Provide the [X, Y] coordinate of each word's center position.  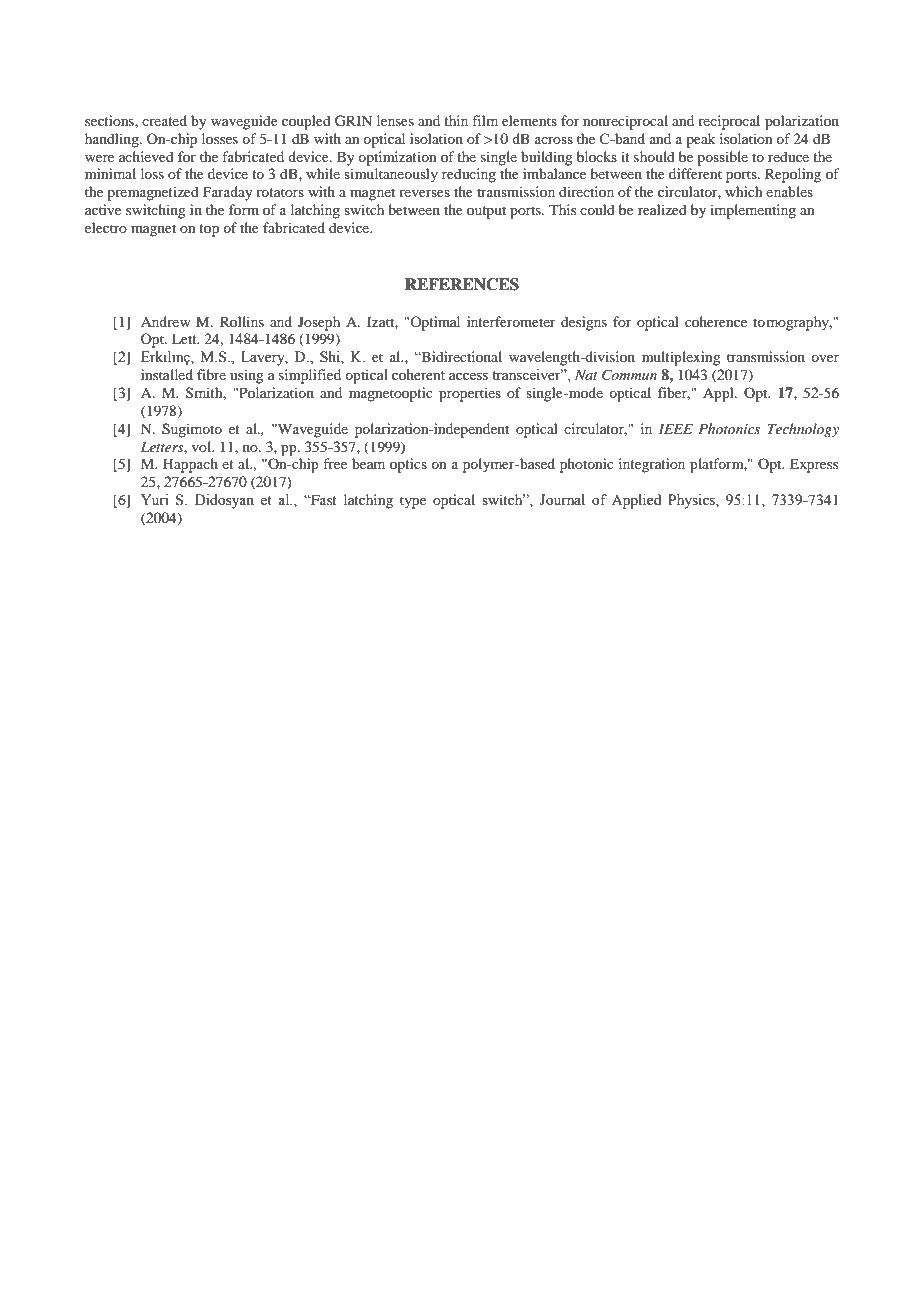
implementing [753, 211]
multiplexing [681, 358]
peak [700, 140]
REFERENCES [462, 284]
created [164, 120]
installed [167, 374]
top [209, 230]
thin [456, 120]
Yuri [155, 499]
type [413, 502]
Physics [692, 501]
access [468, 376]
